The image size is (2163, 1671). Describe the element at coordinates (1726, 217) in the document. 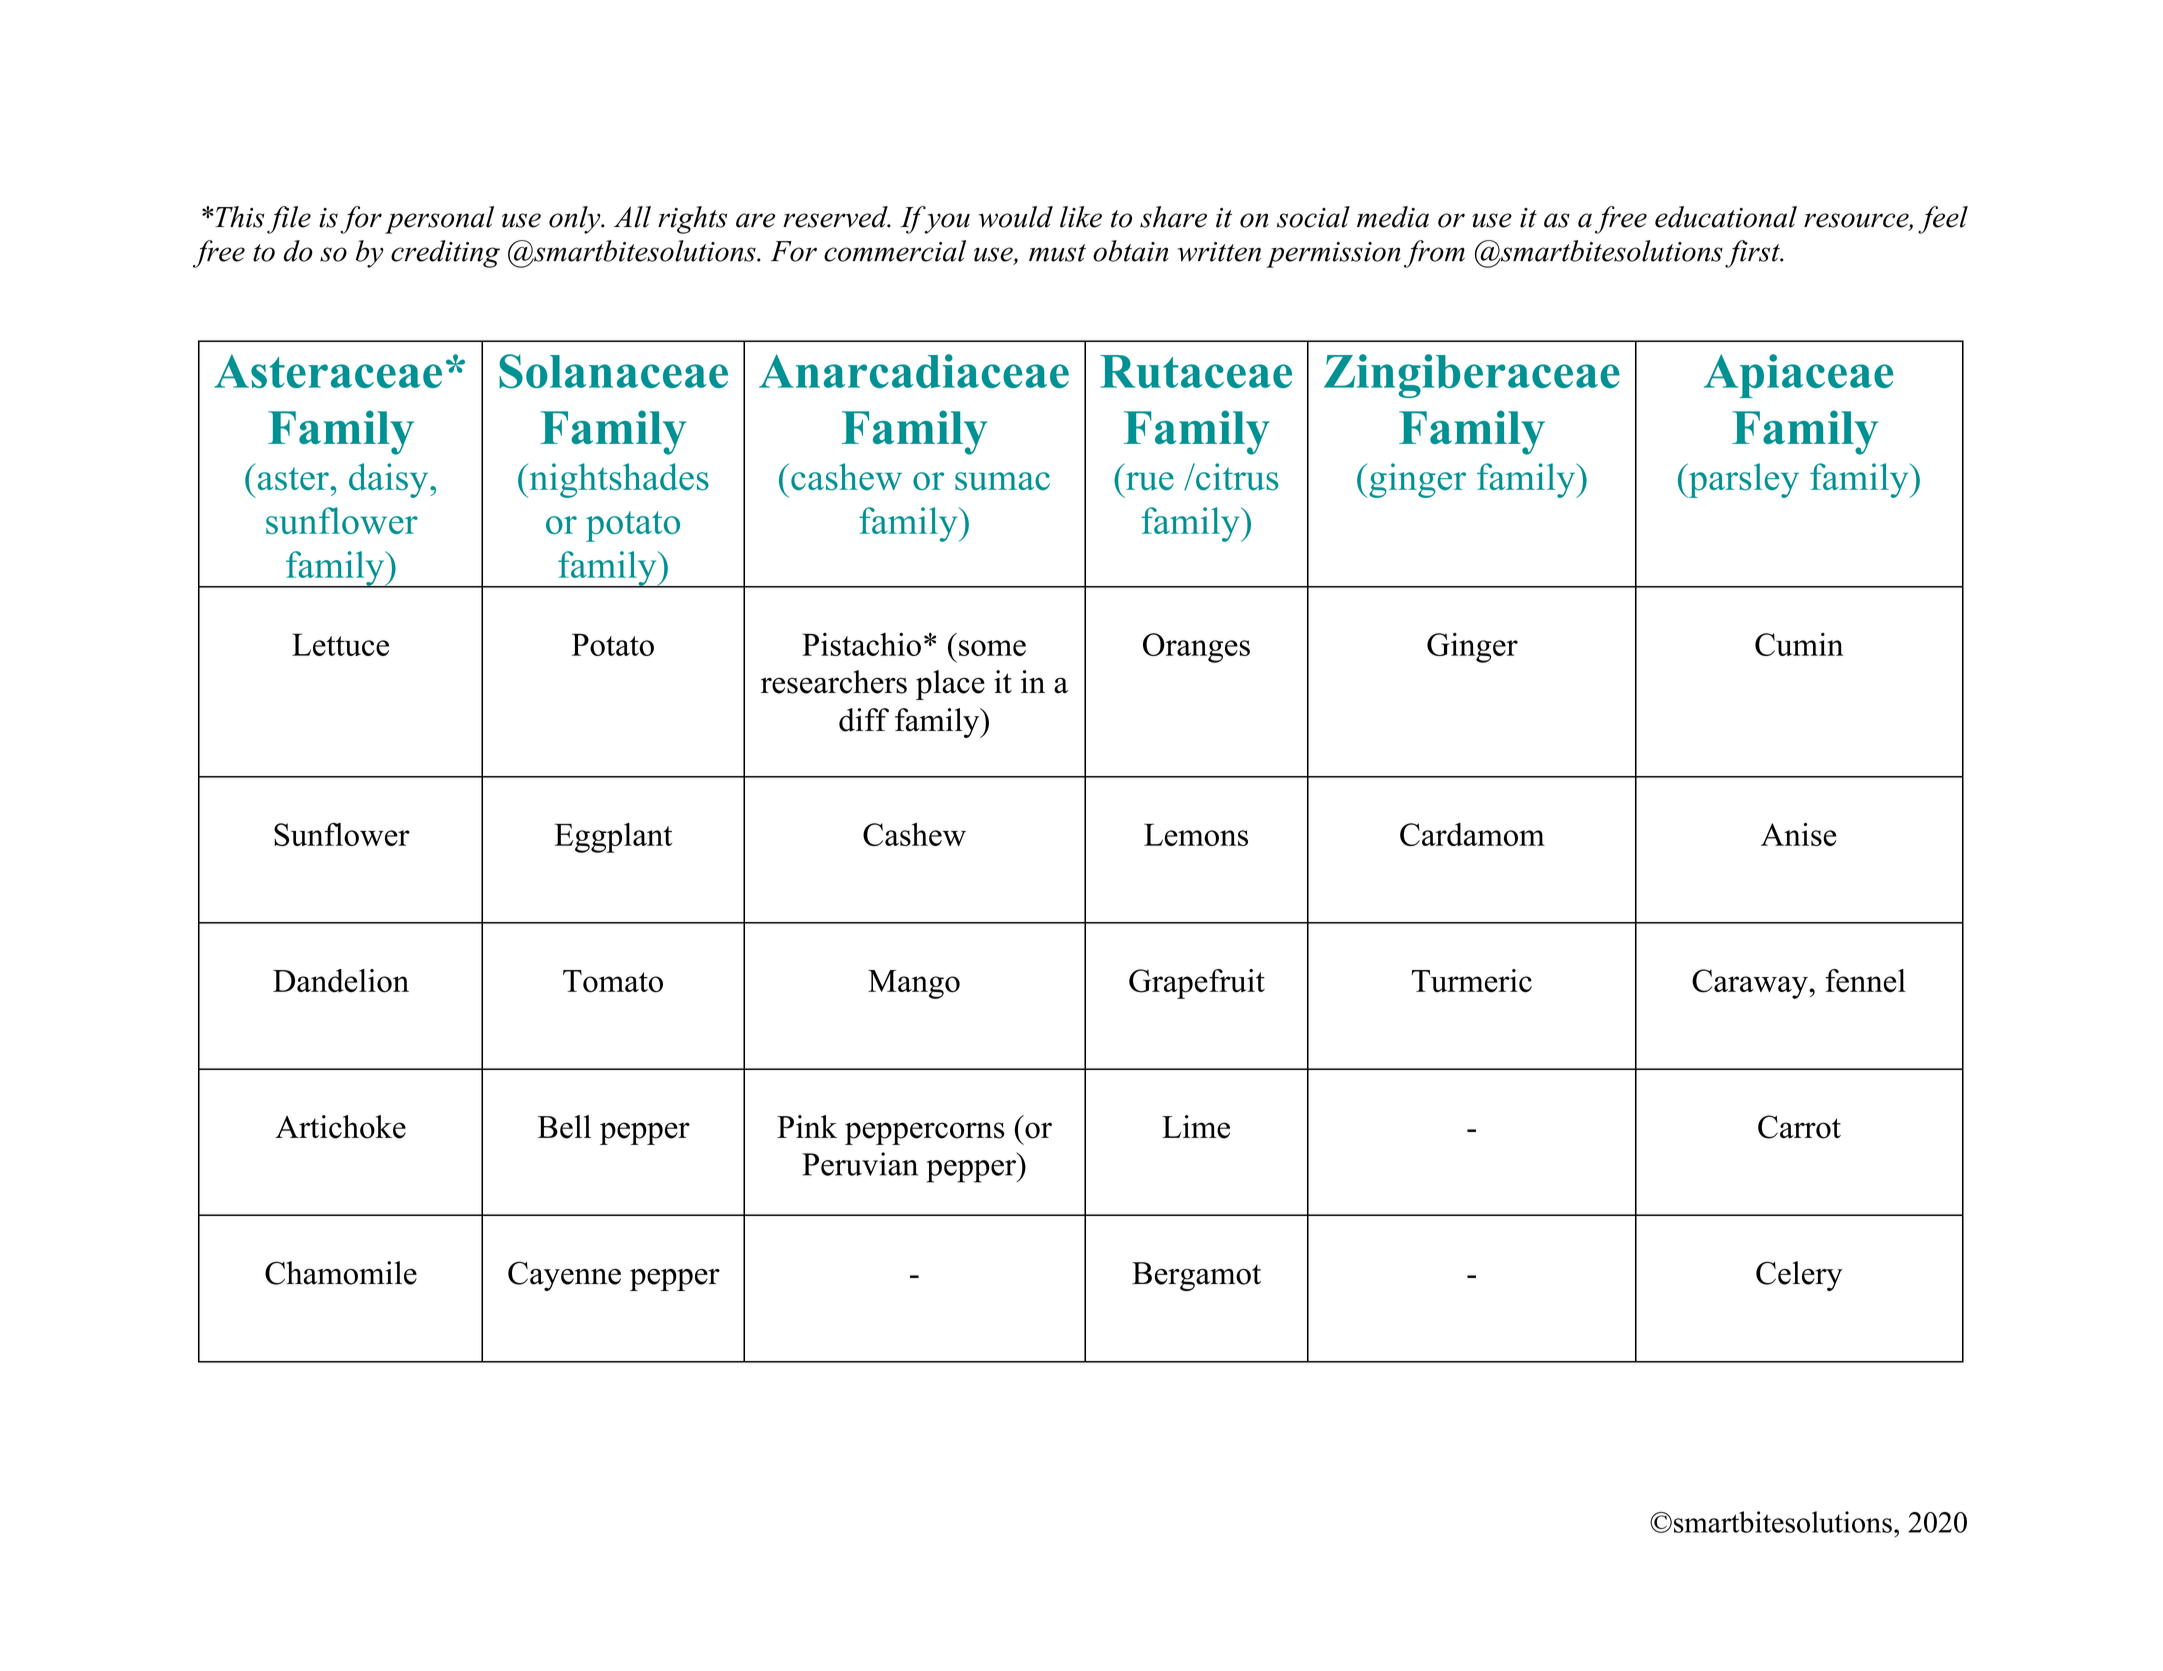

I see `educational` at that location.
